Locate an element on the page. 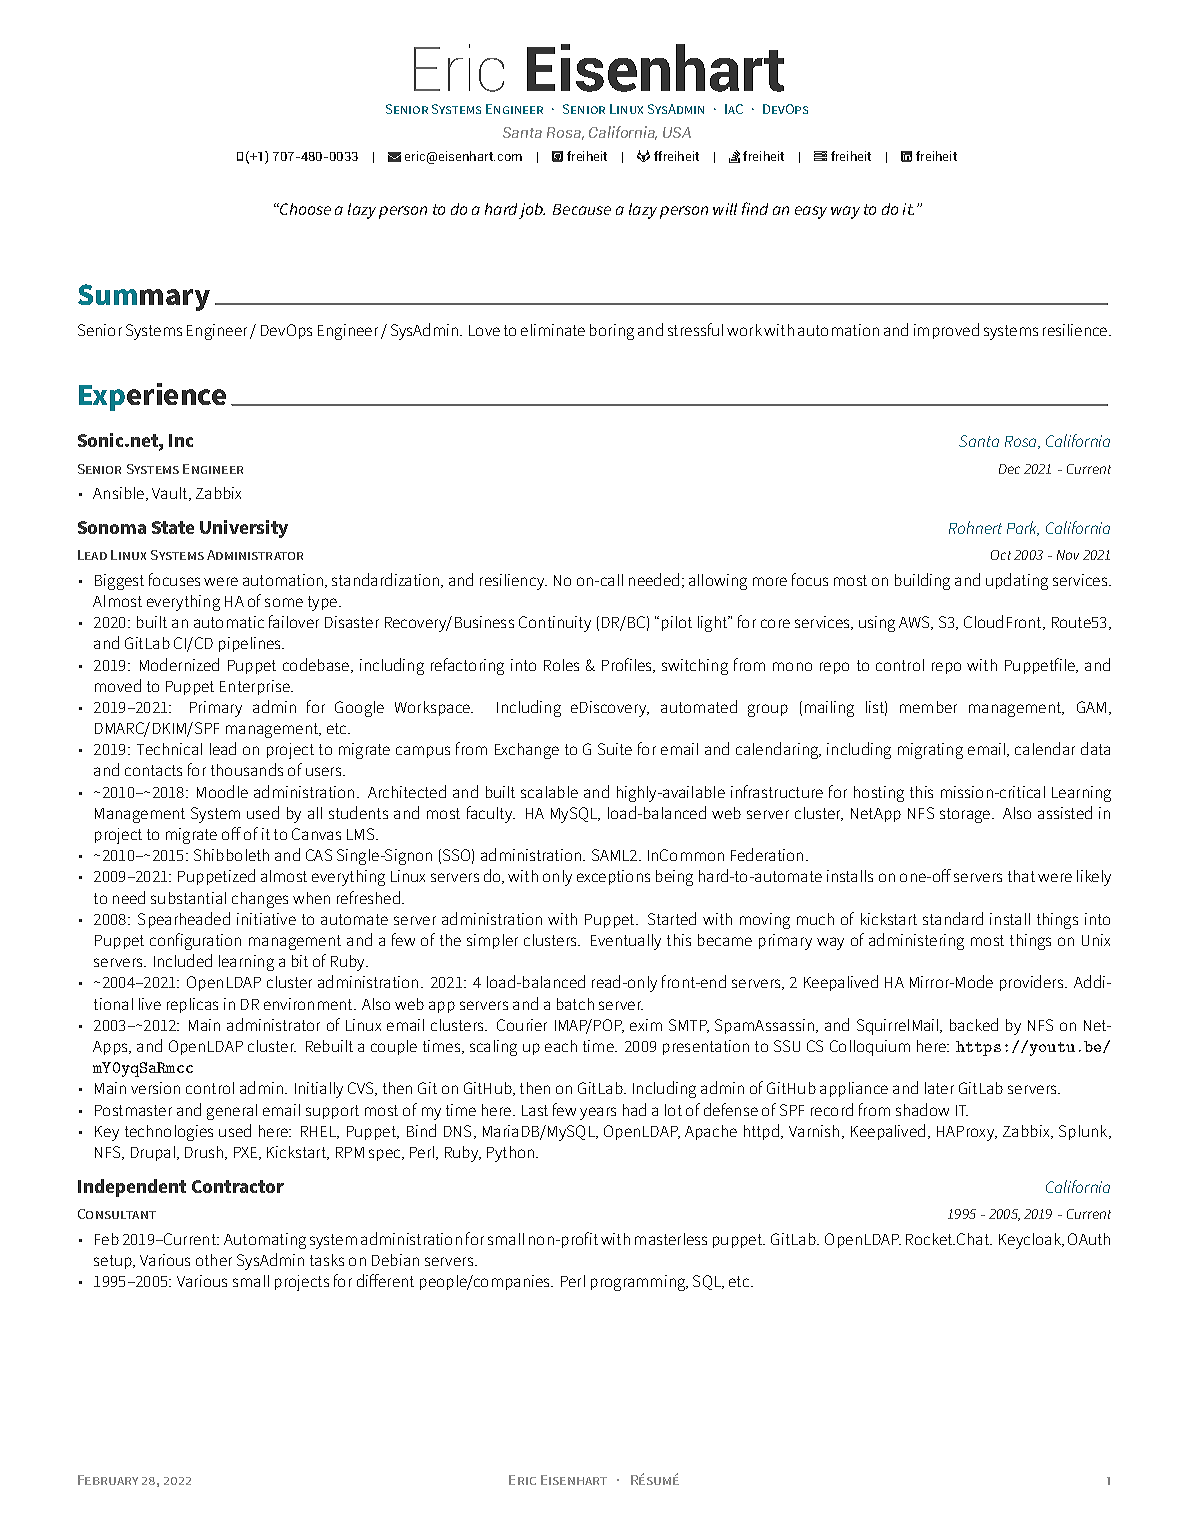 The width and height of the image is (1189, 1539). years is located at coordinates (598, 1113).
